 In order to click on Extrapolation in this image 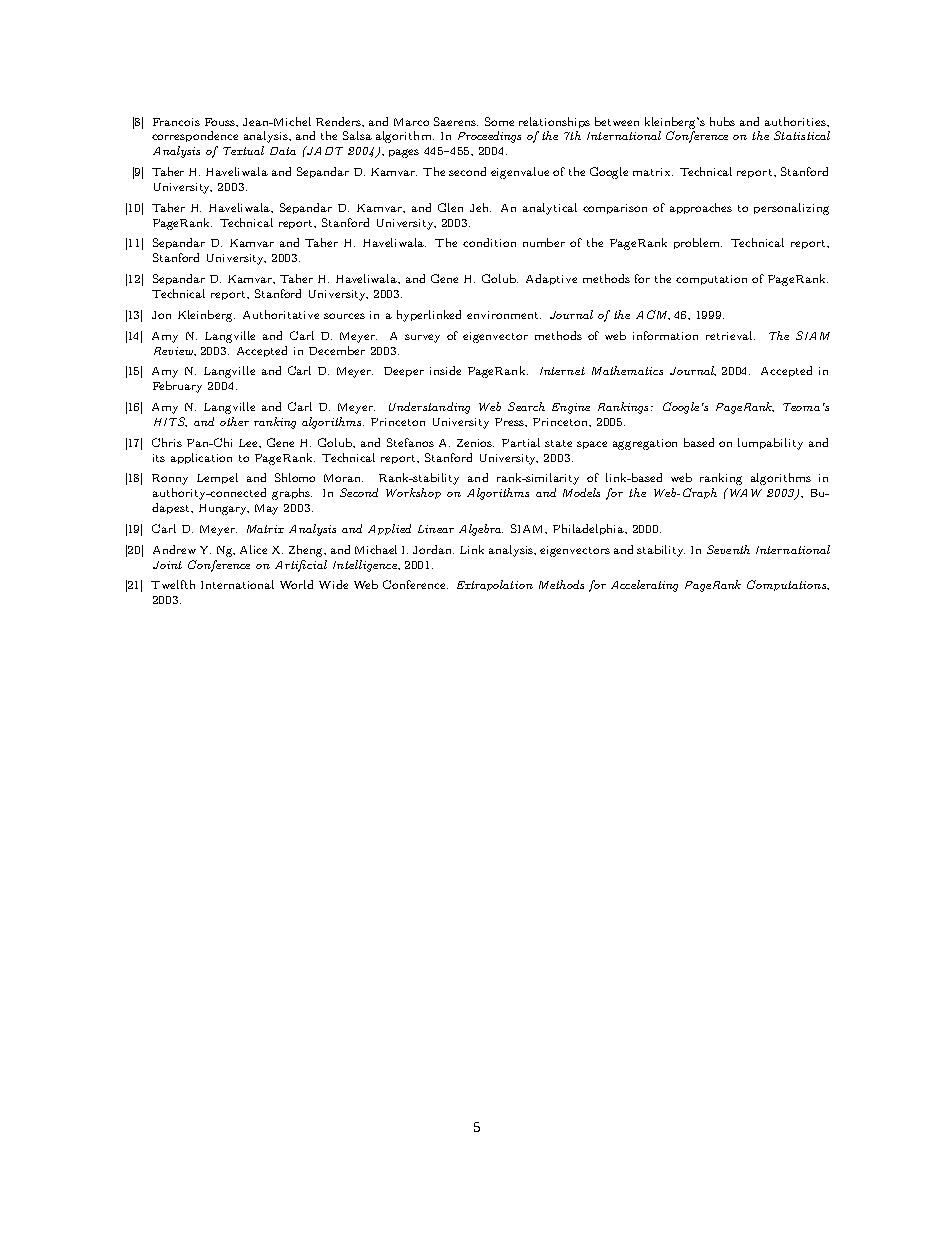, I will do `click(495, 585)`.
